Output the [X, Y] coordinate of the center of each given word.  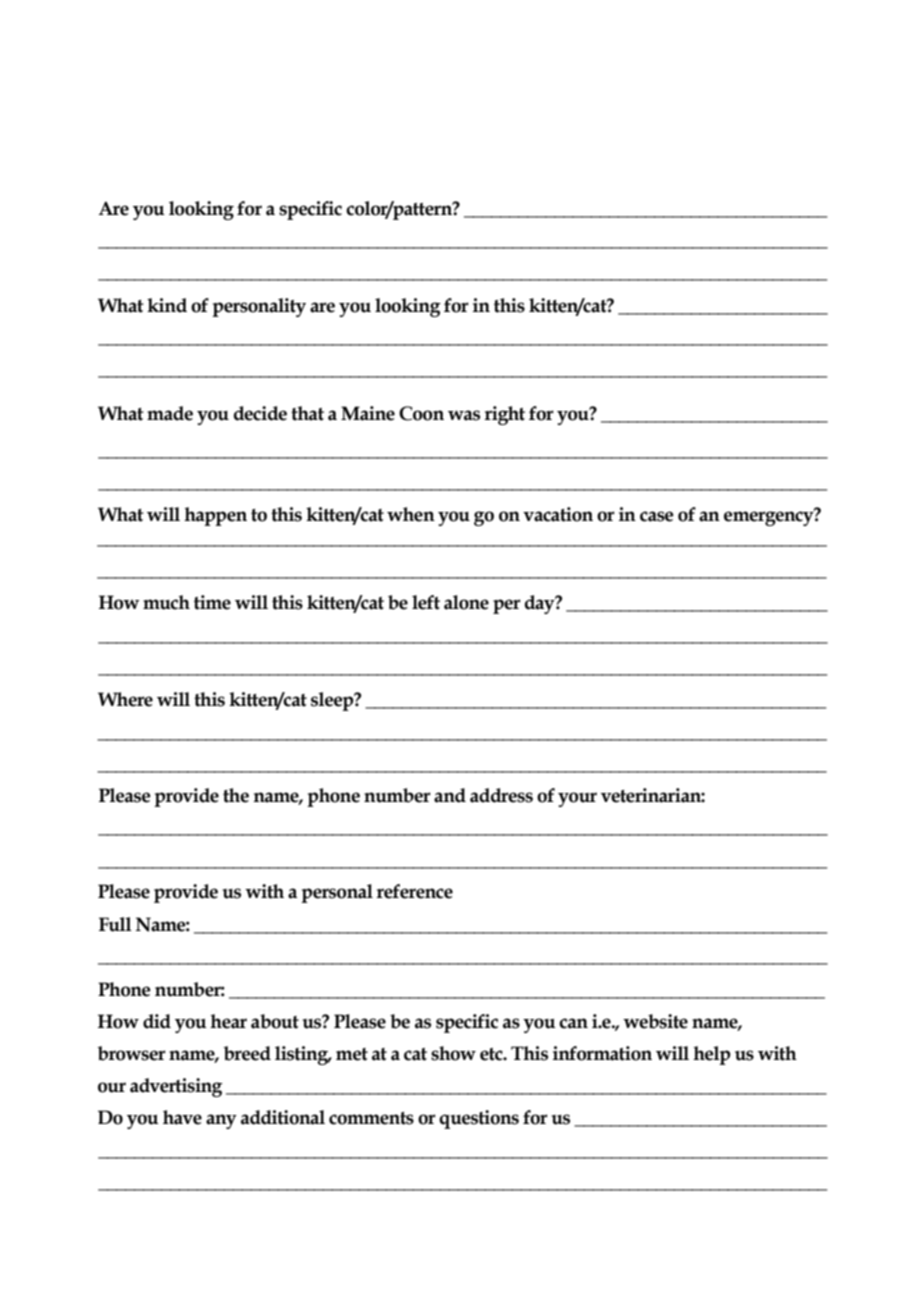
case [657, 516]
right [504, 415]
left [426, 602]
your [577, 799]
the [236, 795]
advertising [176, 1087]
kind [167, 305]
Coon [421, 413]
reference [414, 891]
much [166, 602]
